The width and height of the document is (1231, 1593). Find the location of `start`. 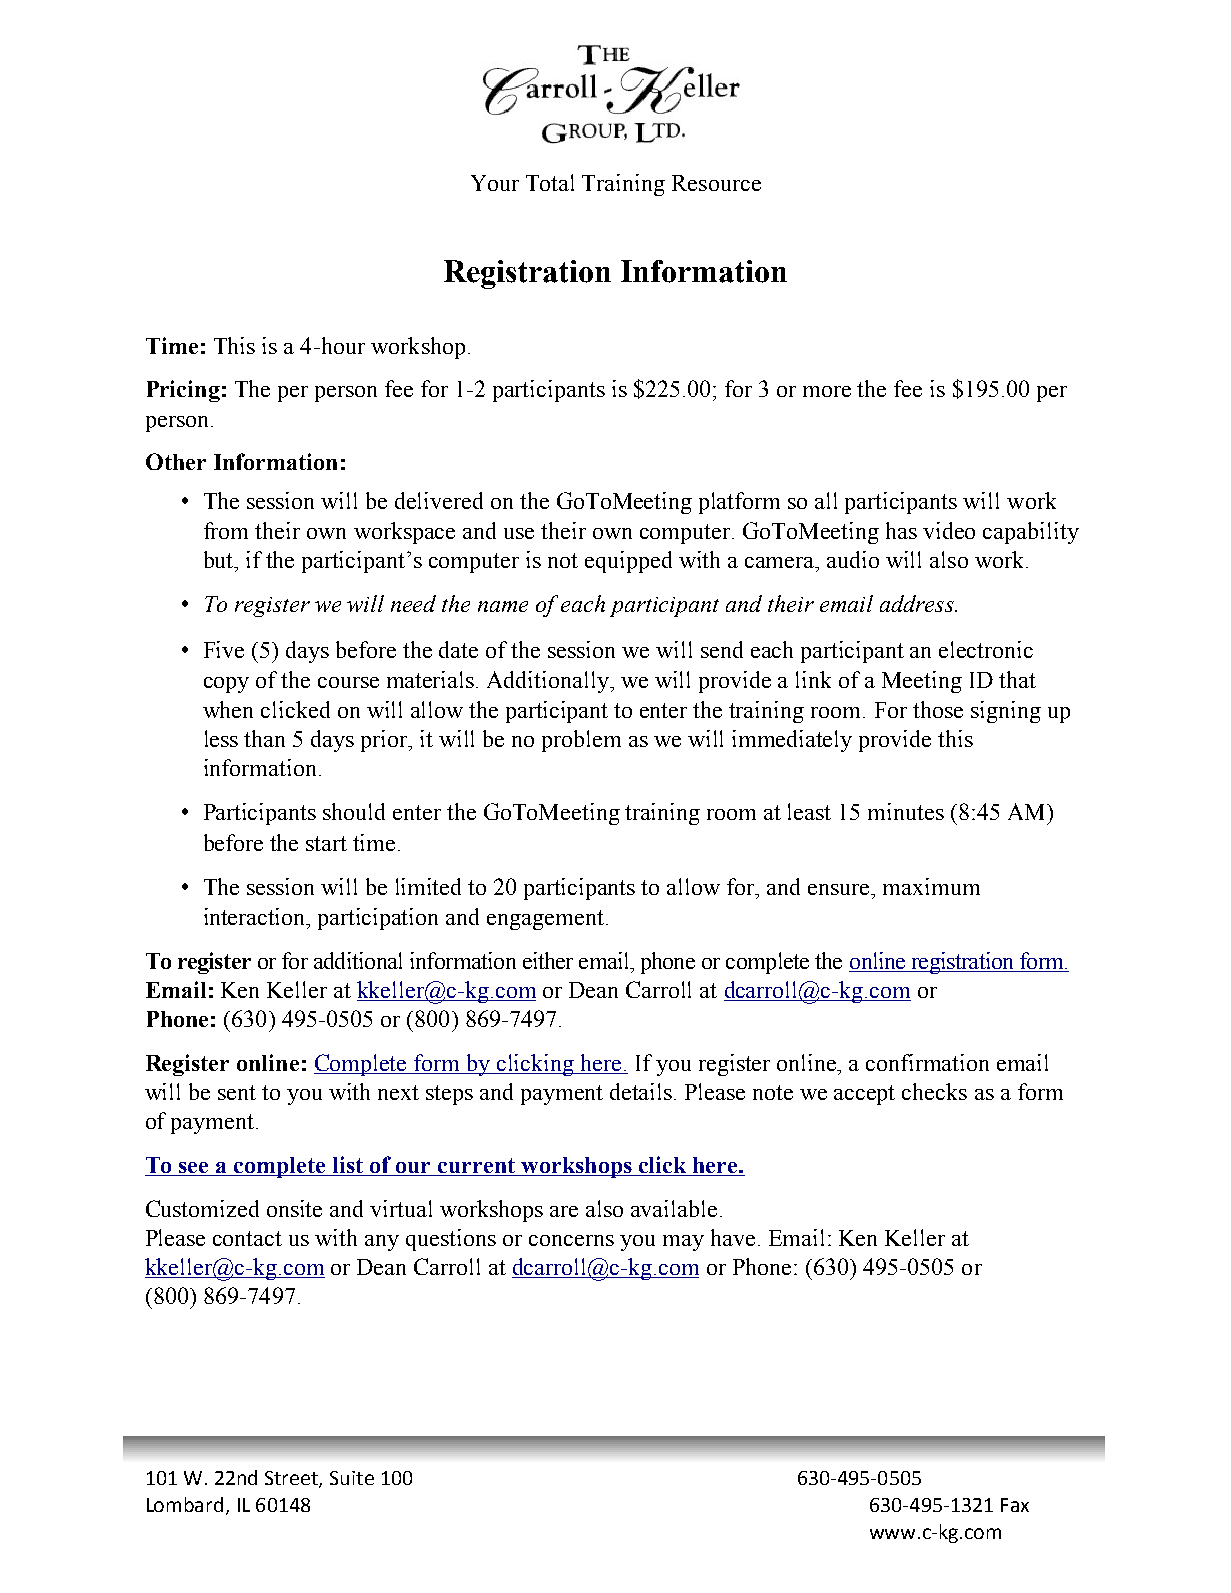

start is located at coordinates (326, 843).
